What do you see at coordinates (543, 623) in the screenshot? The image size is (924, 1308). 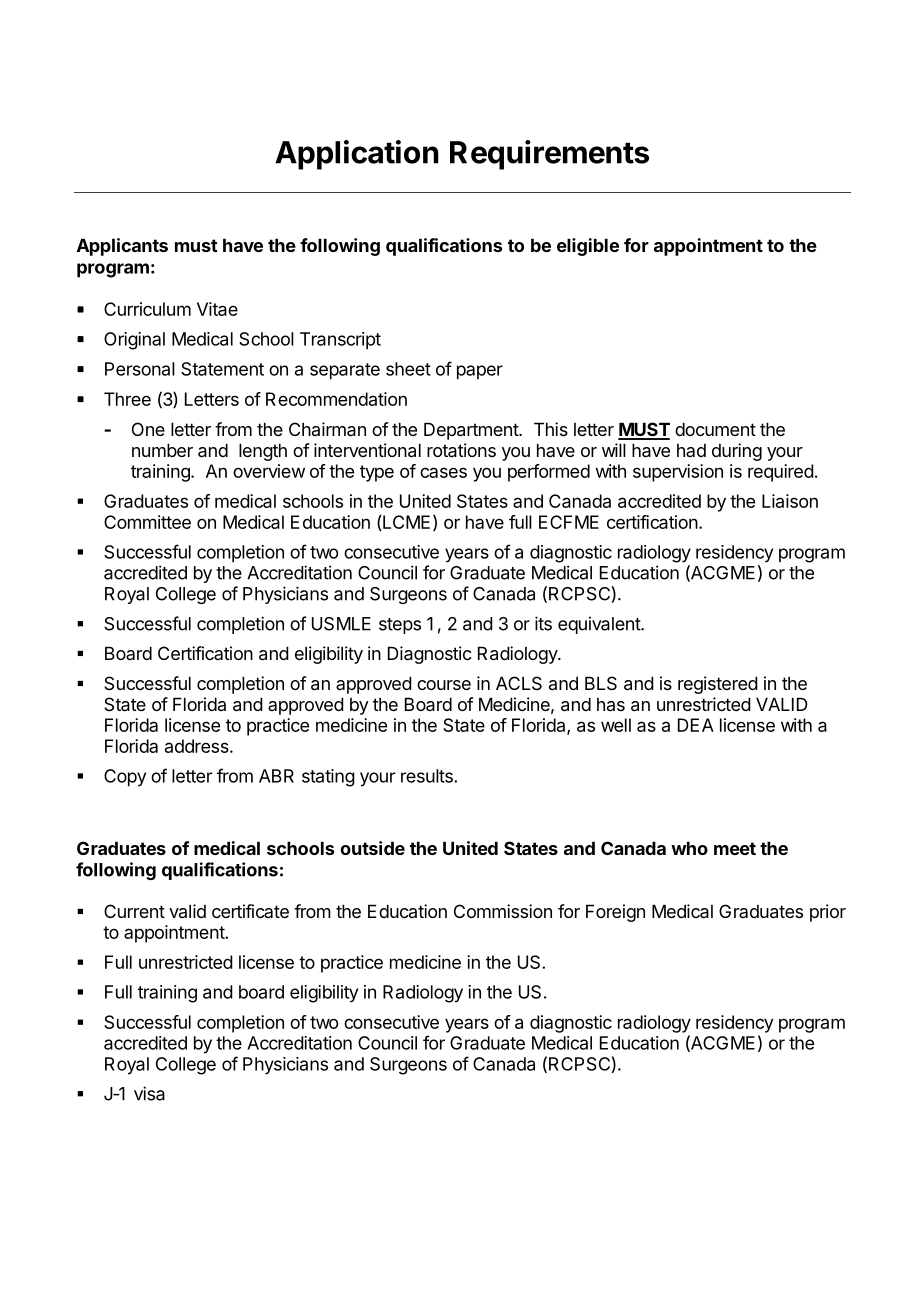 I see `its` at bounding box center [543, 623].
